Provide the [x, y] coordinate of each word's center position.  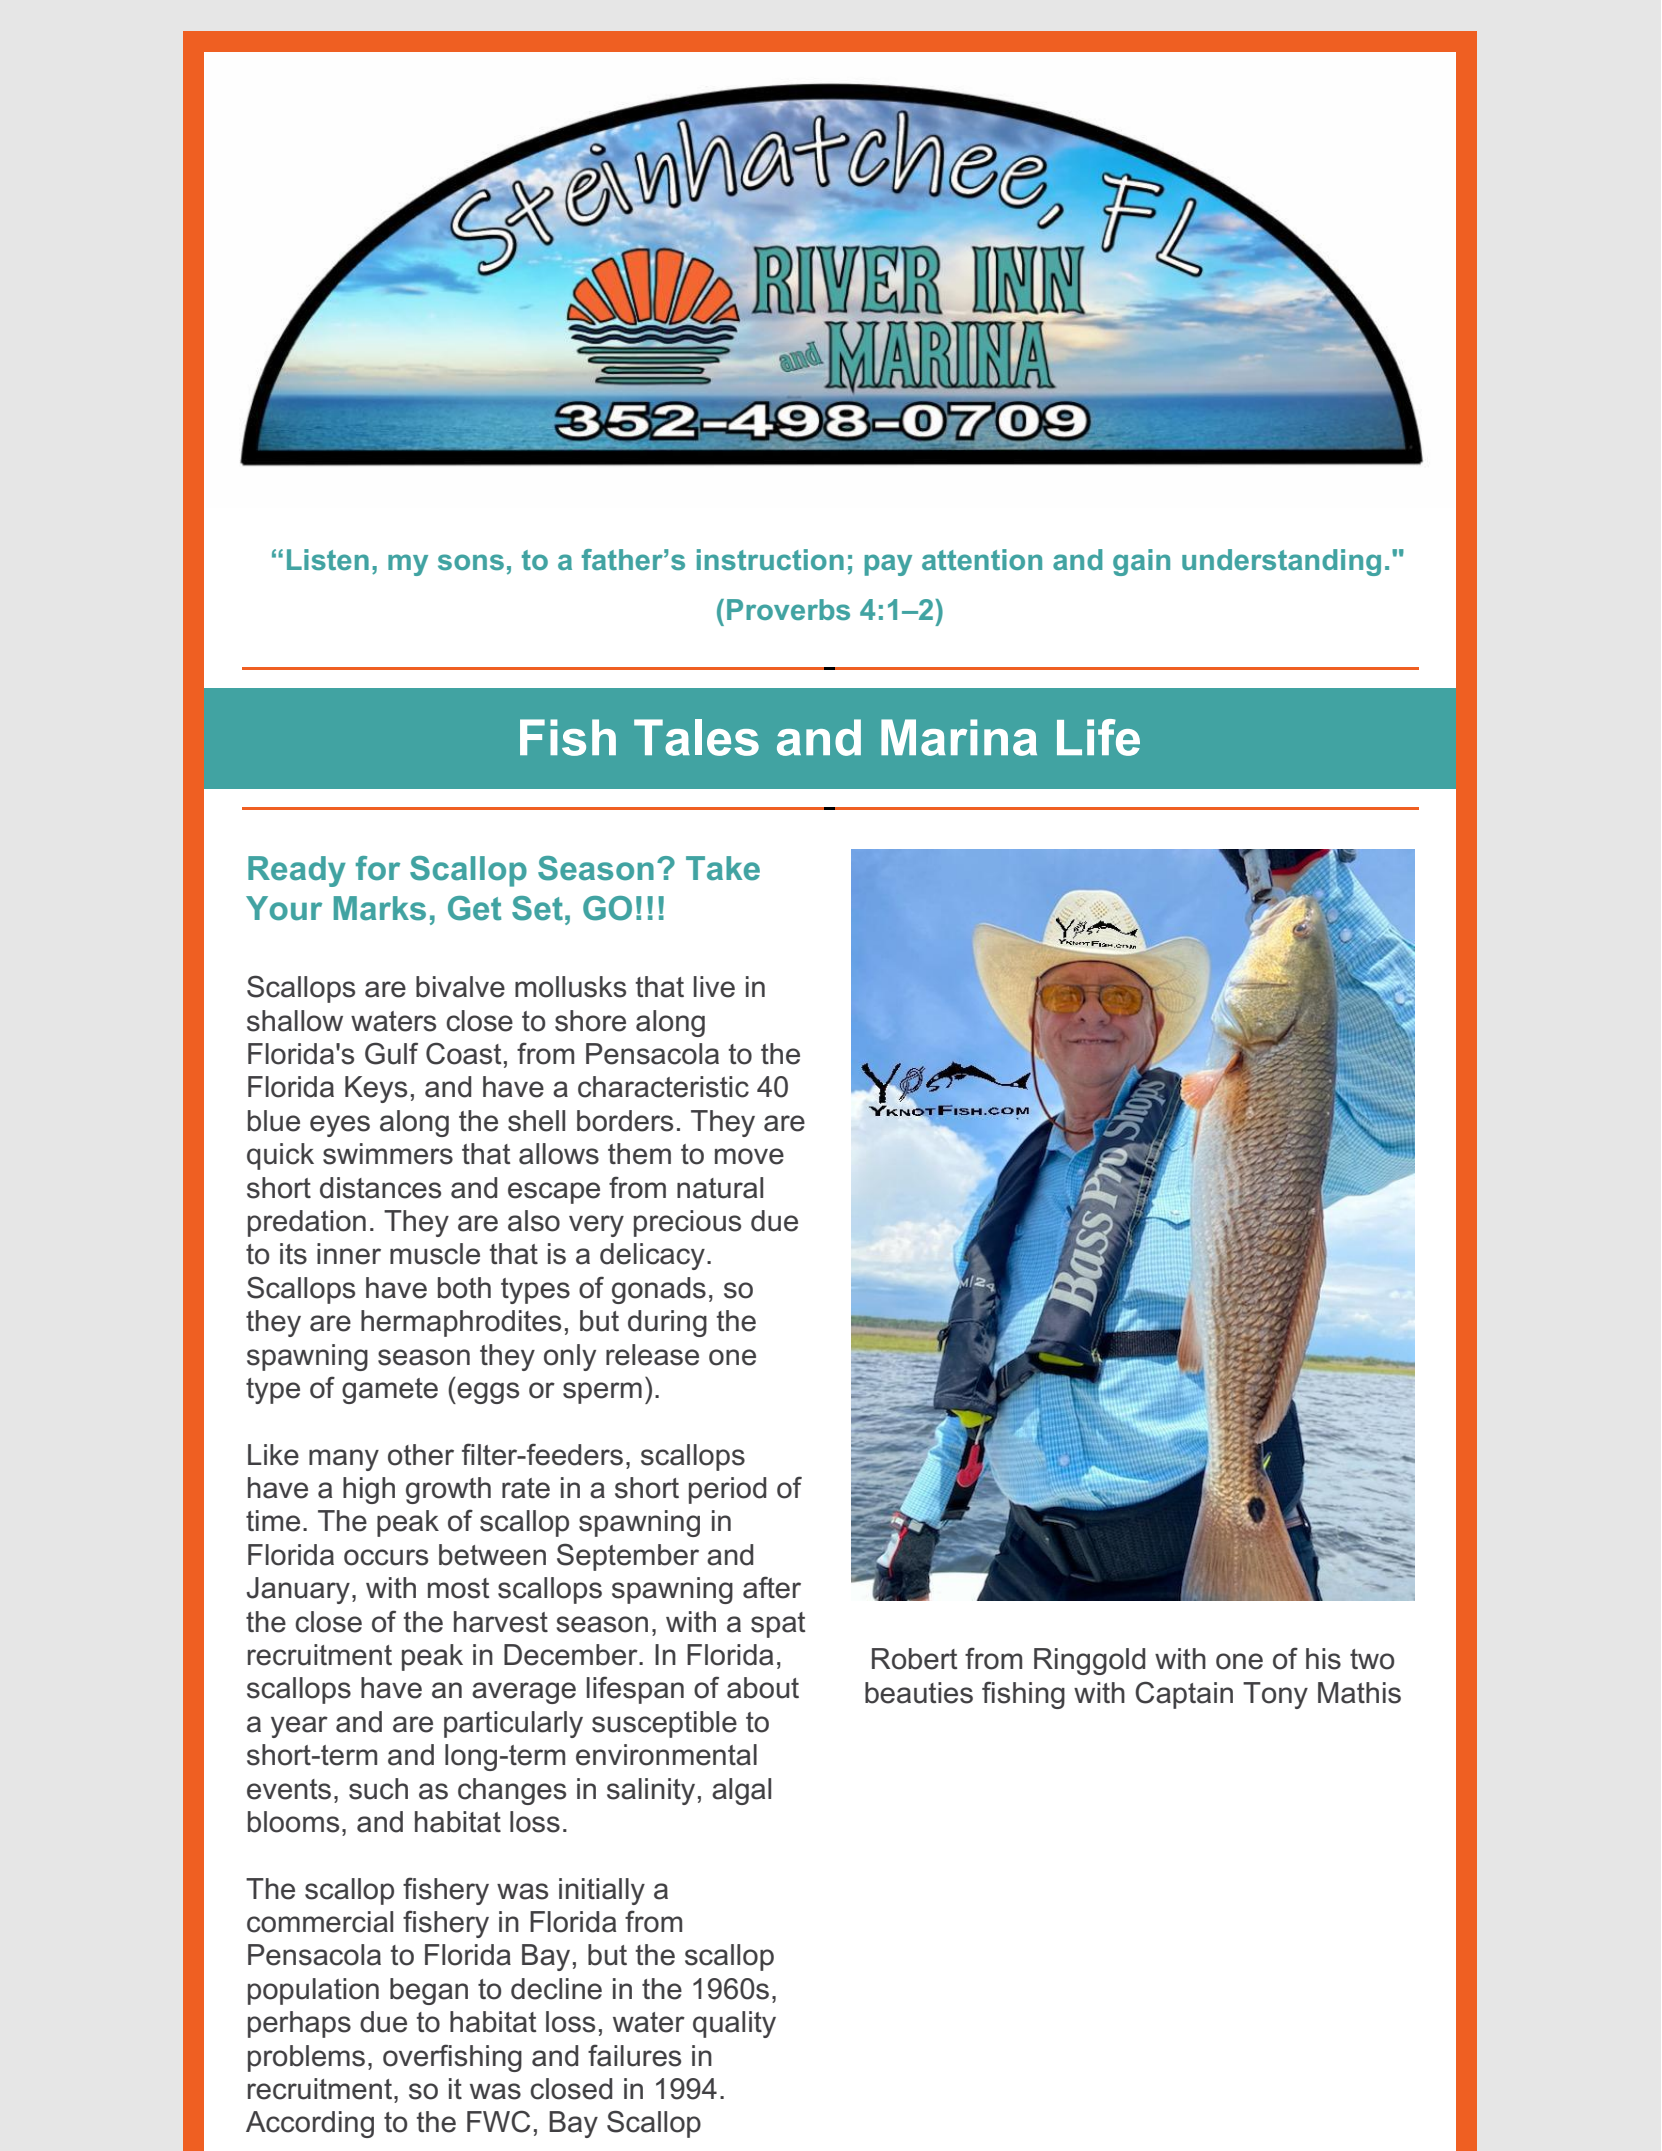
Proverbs [788, 609]
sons [471, 562]
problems [306, 2058]
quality [734, 2024]
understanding [1281, 562]
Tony [1275, 1695]
